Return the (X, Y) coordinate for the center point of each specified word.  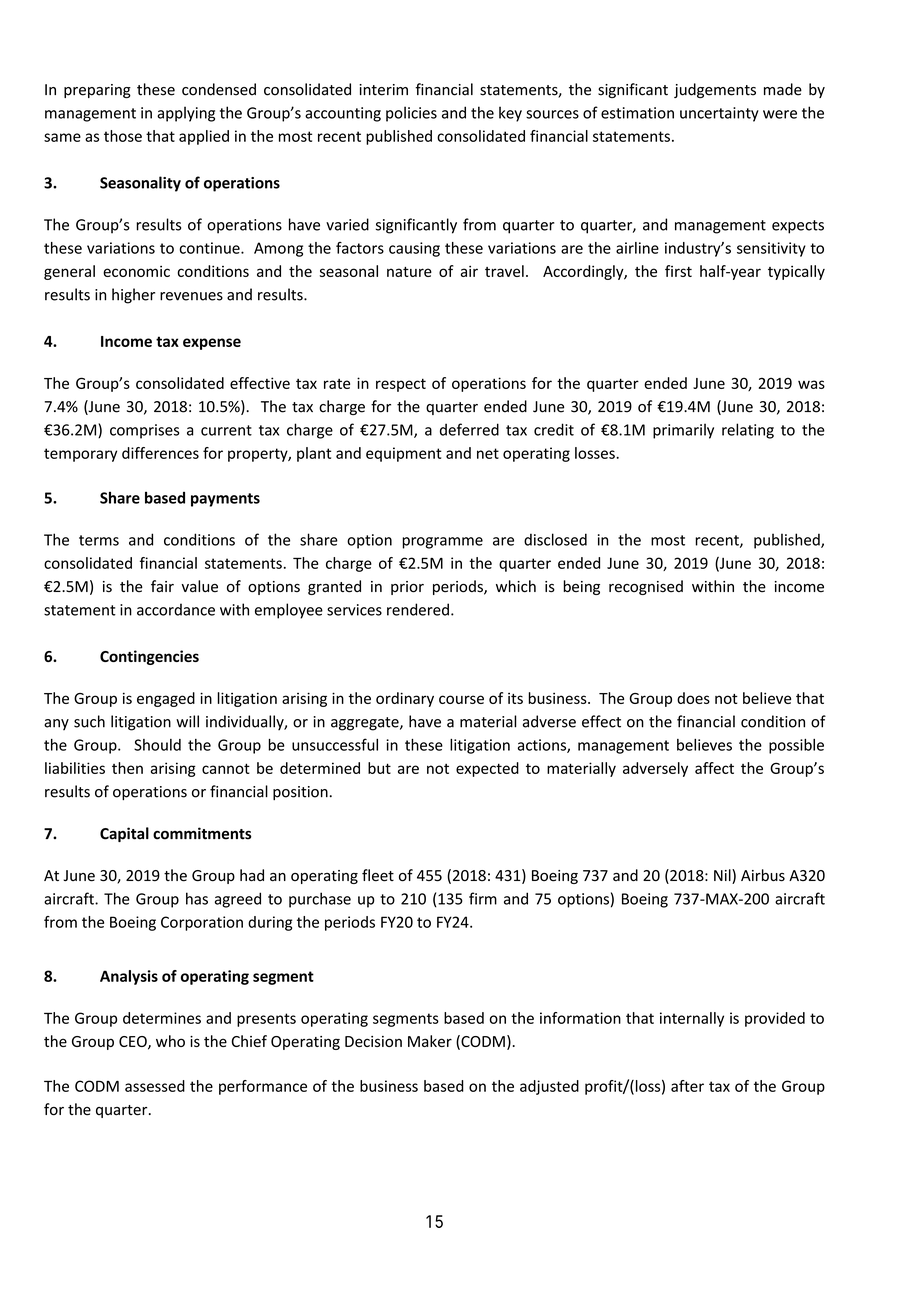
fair (162, 586)
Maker (430, 1041)
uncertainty (719, 114)
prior (407, 588)
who (170, 1041)
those (123, 136)
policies (411, 114)
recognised (646, 587)
